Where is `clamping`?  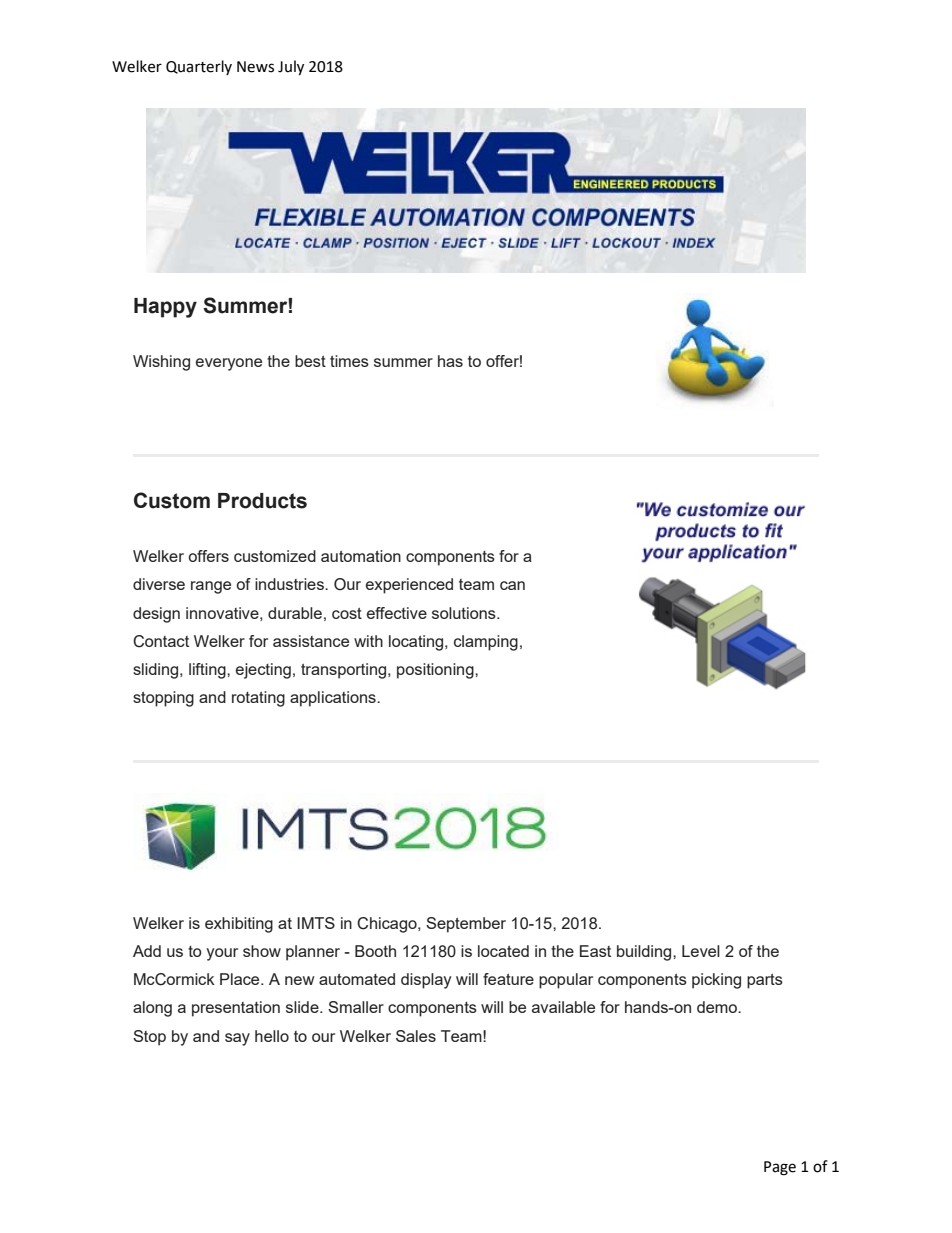
clamping is located at coordinates (486, 643).
